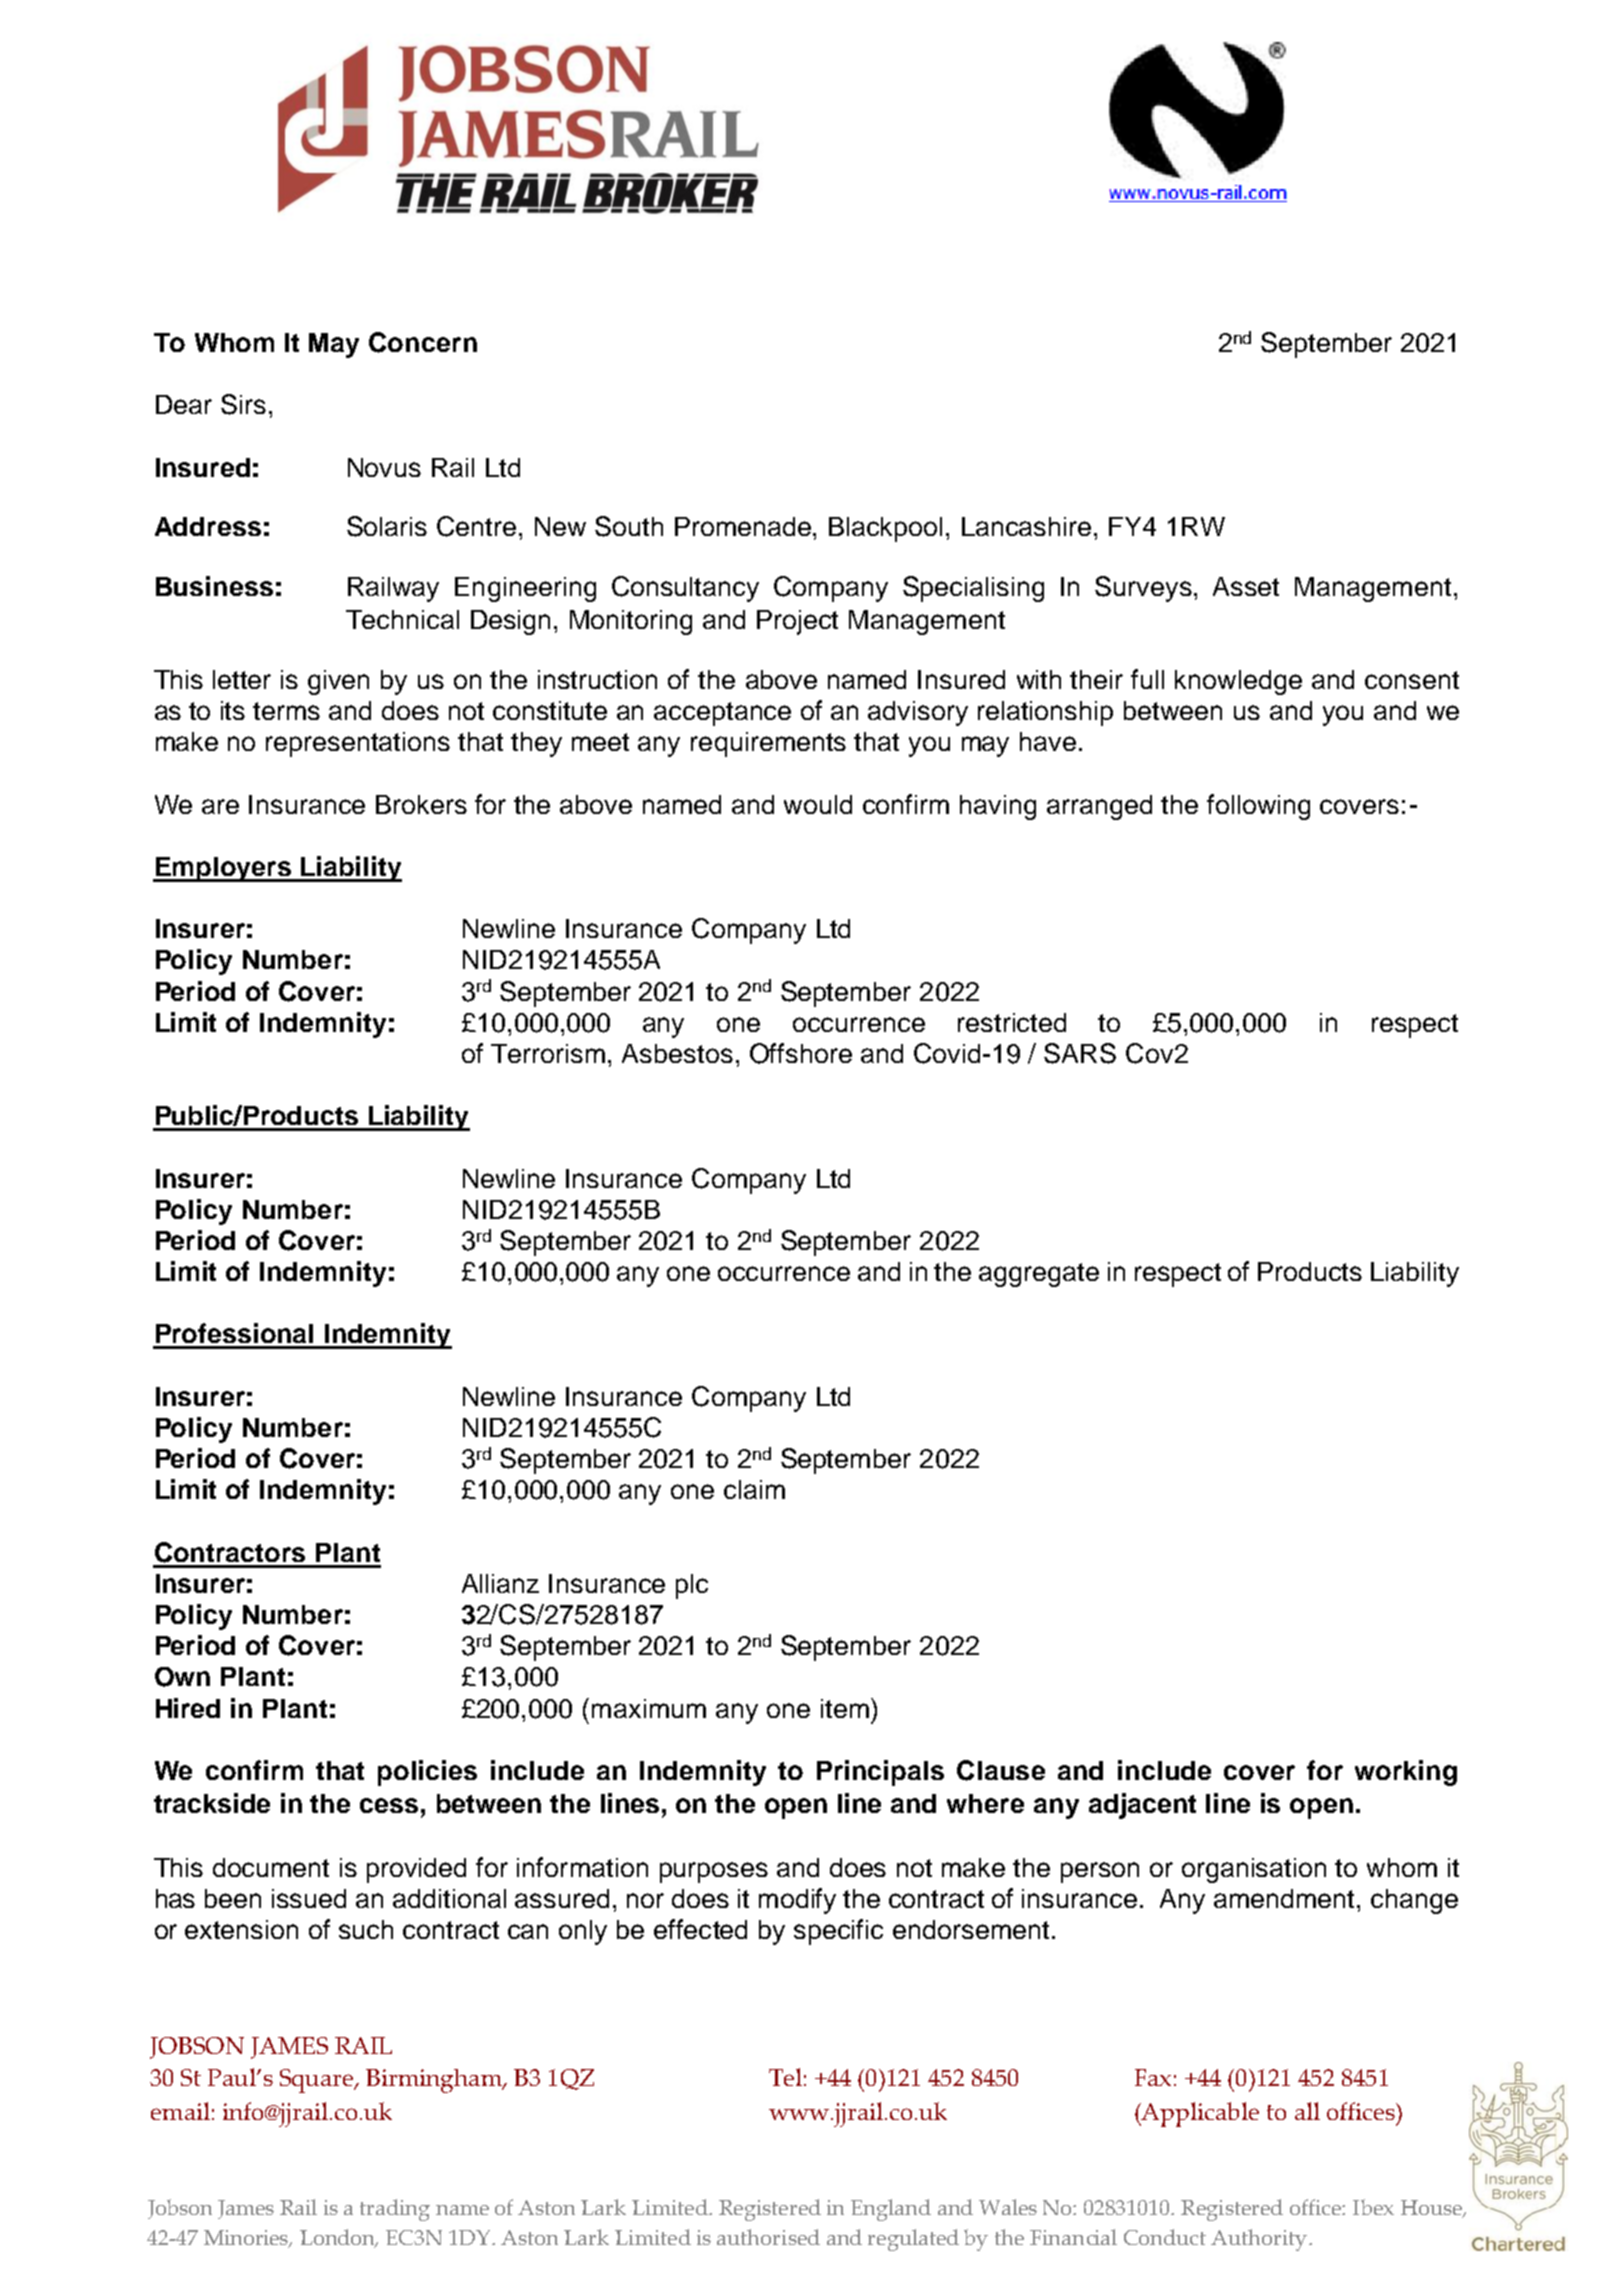 The width and height of the page is (1614, 2282). What do you see at coordinates (1260, 2240) in the page?
I see `Authority` at bounding box center [1260, 2240].
